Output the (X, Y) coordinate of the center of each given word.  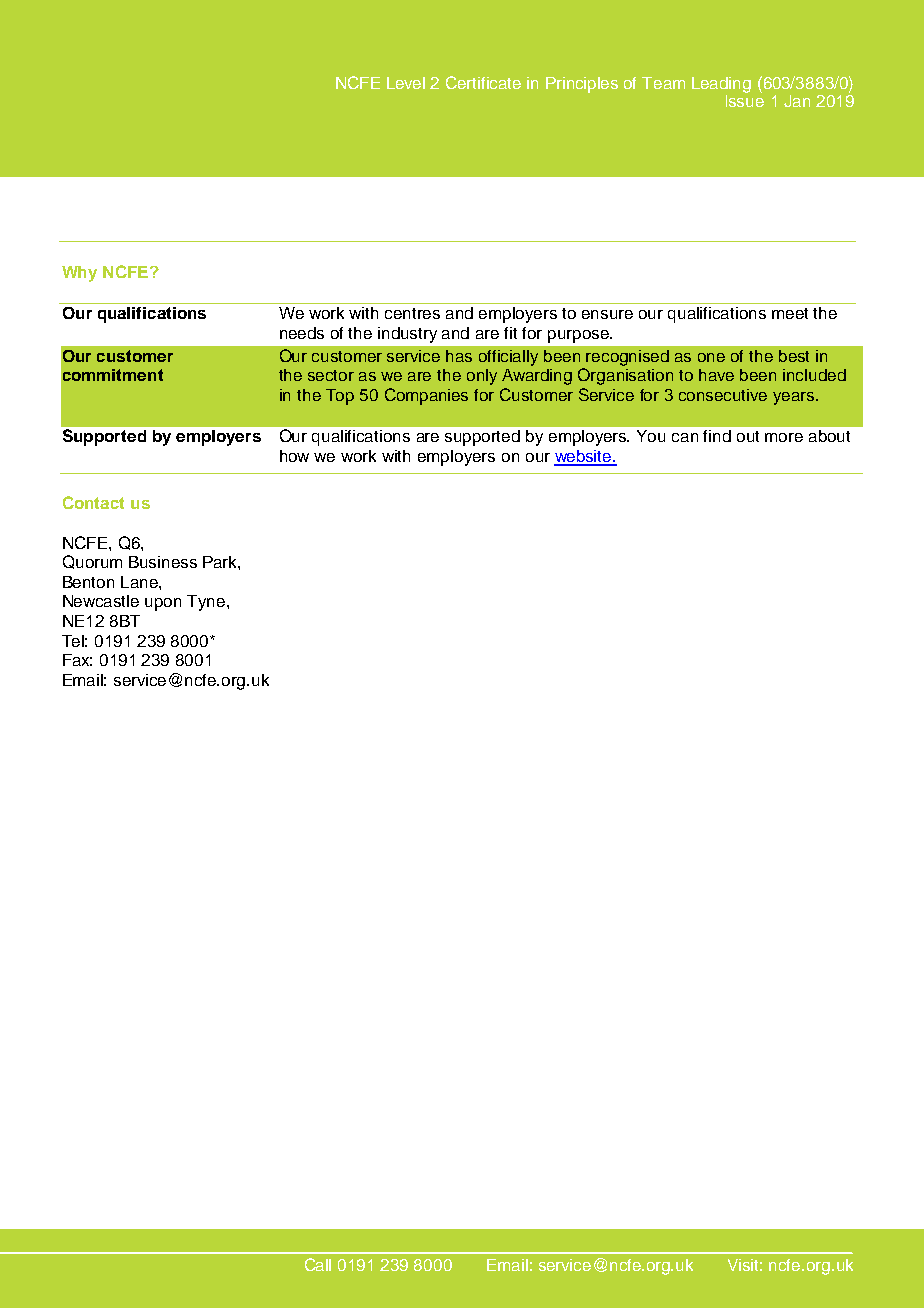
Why (79, 274)
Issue (745, 99)
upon (163, 604)
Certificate (483, 82)
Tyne (207, 603)
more (784, 437)
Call (318, 1264)
